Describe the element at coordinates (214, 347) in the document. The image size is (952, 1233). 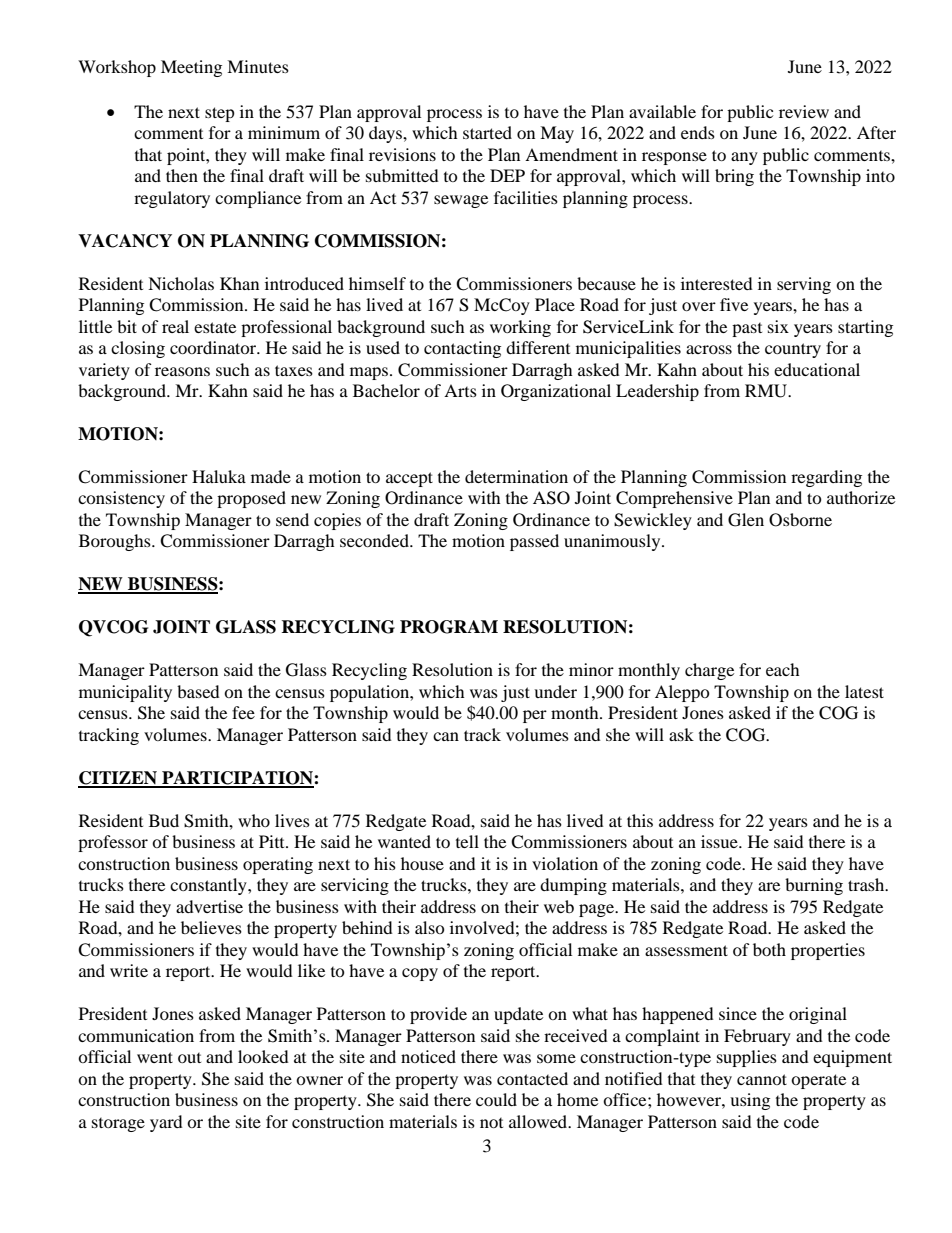
I see `coordinator` at that location.
